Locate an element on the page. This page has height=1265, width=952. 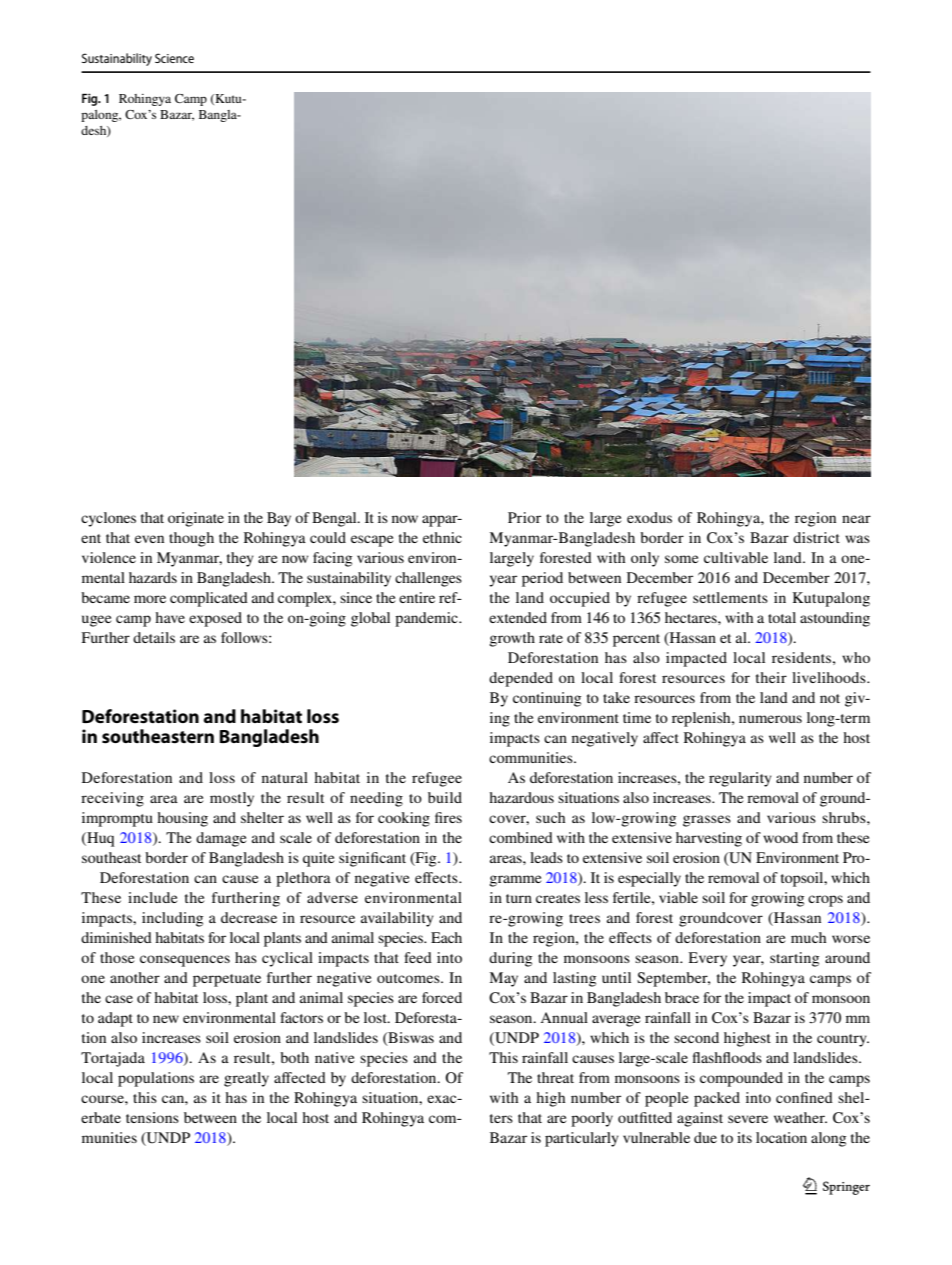
Prior is located at coordinates (524, 517).
